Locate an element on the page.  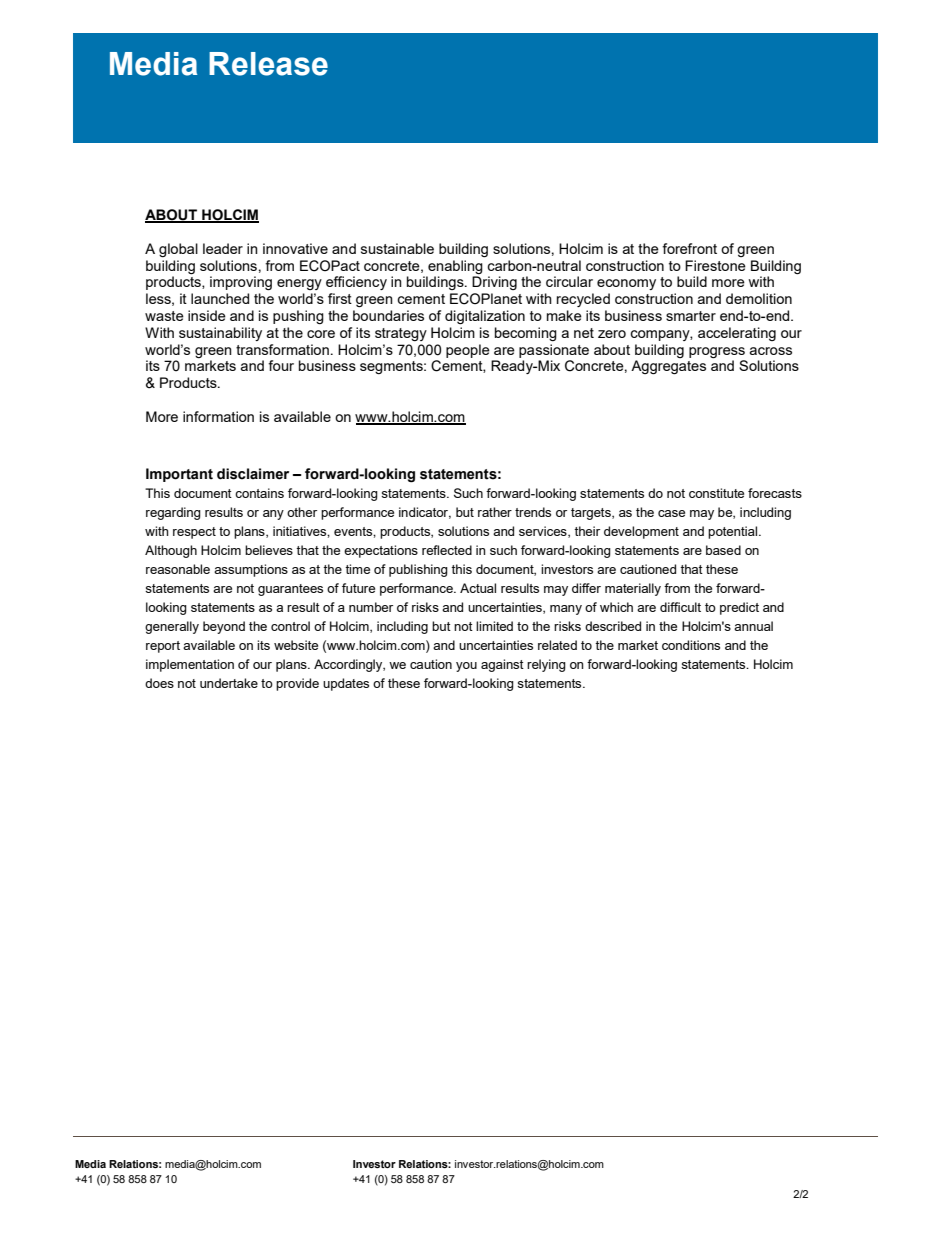
undertake is located at coordinates (229, 683).
